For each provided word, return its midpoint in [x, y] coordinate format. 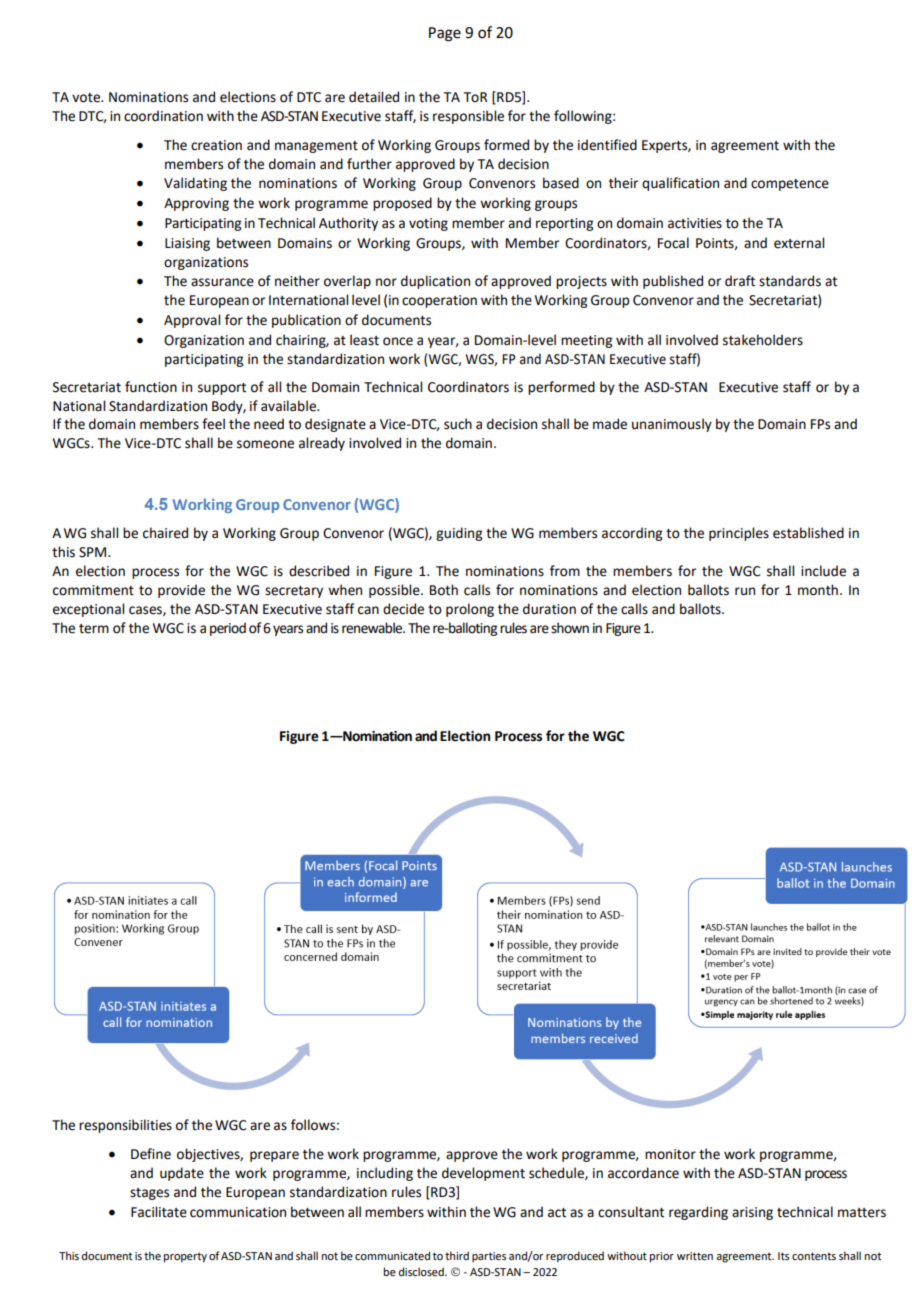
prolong [470, 610]
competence [790, 185]
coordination [163, 116]
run [745, 591]
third [457, 1255]
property [185, 1257]
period [228, 629]
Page [445, 34]
